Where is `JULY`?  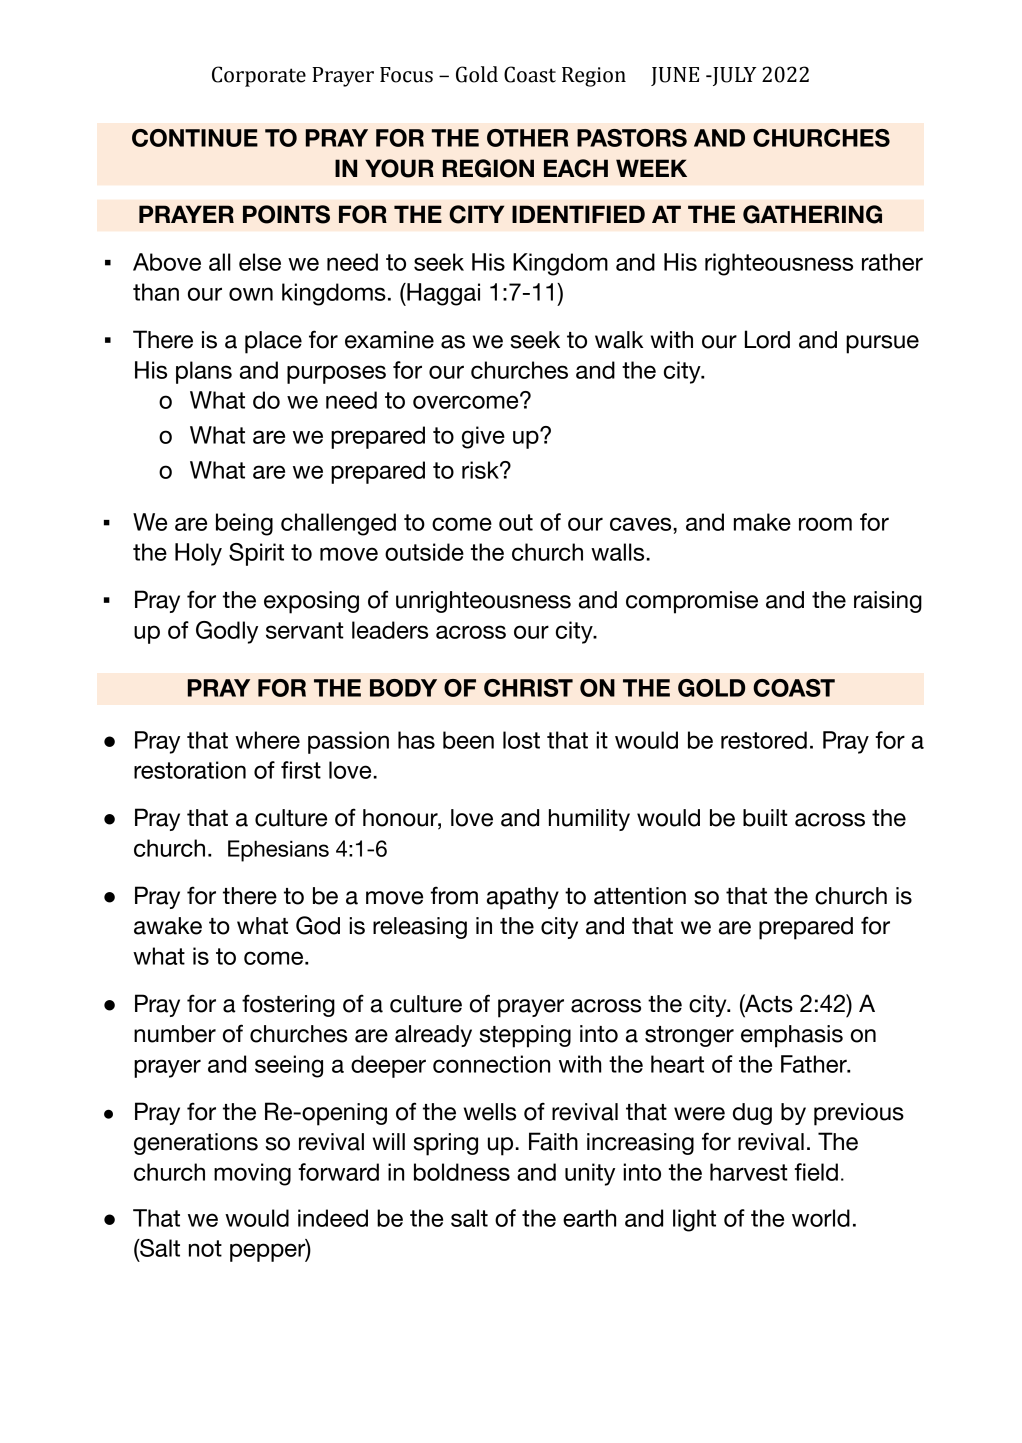
JULY is located at coordinates (733, 76).
